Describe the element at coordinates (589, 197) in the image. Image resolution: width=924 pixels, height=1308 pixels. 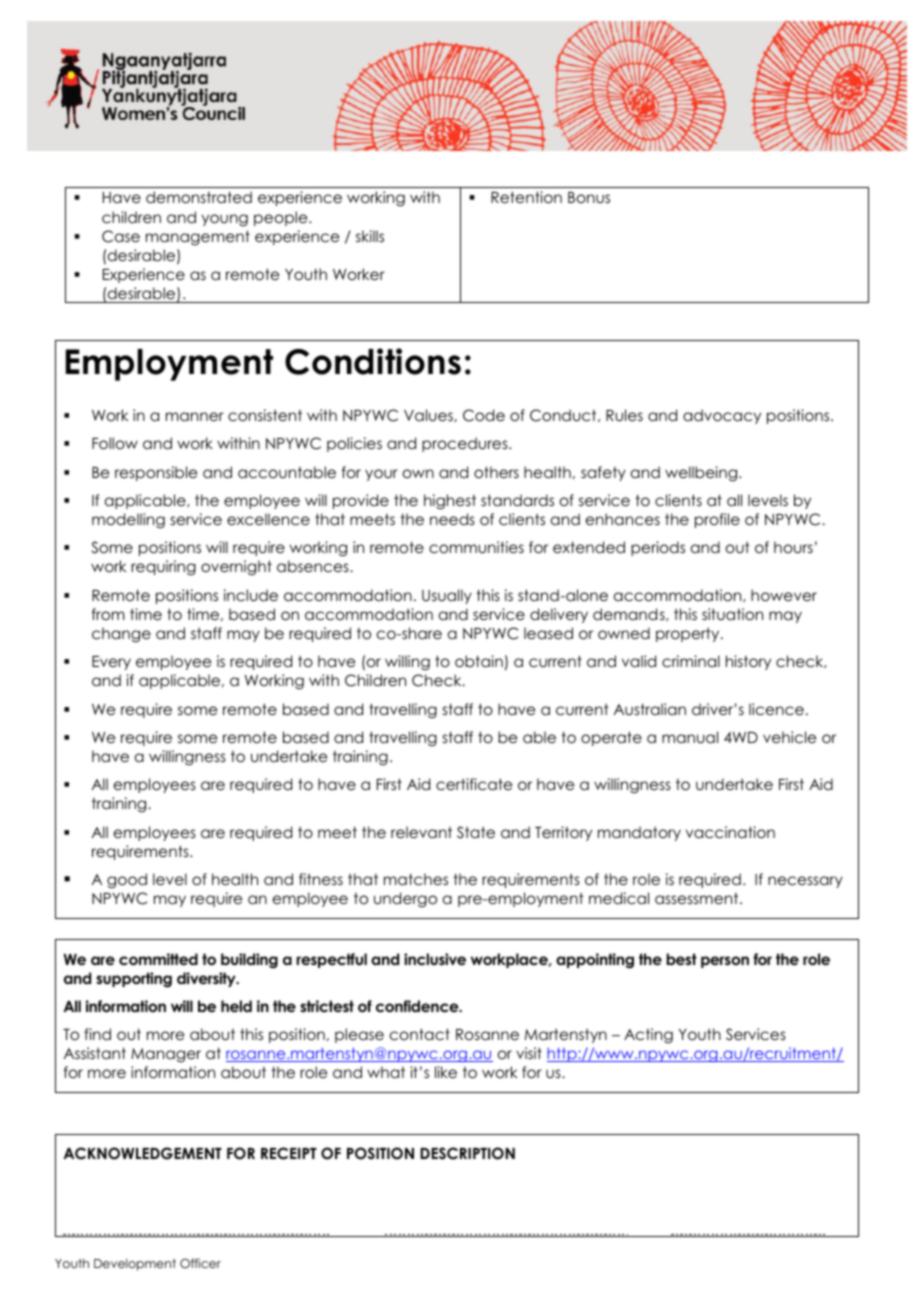
I see `Bonus` at that location.
